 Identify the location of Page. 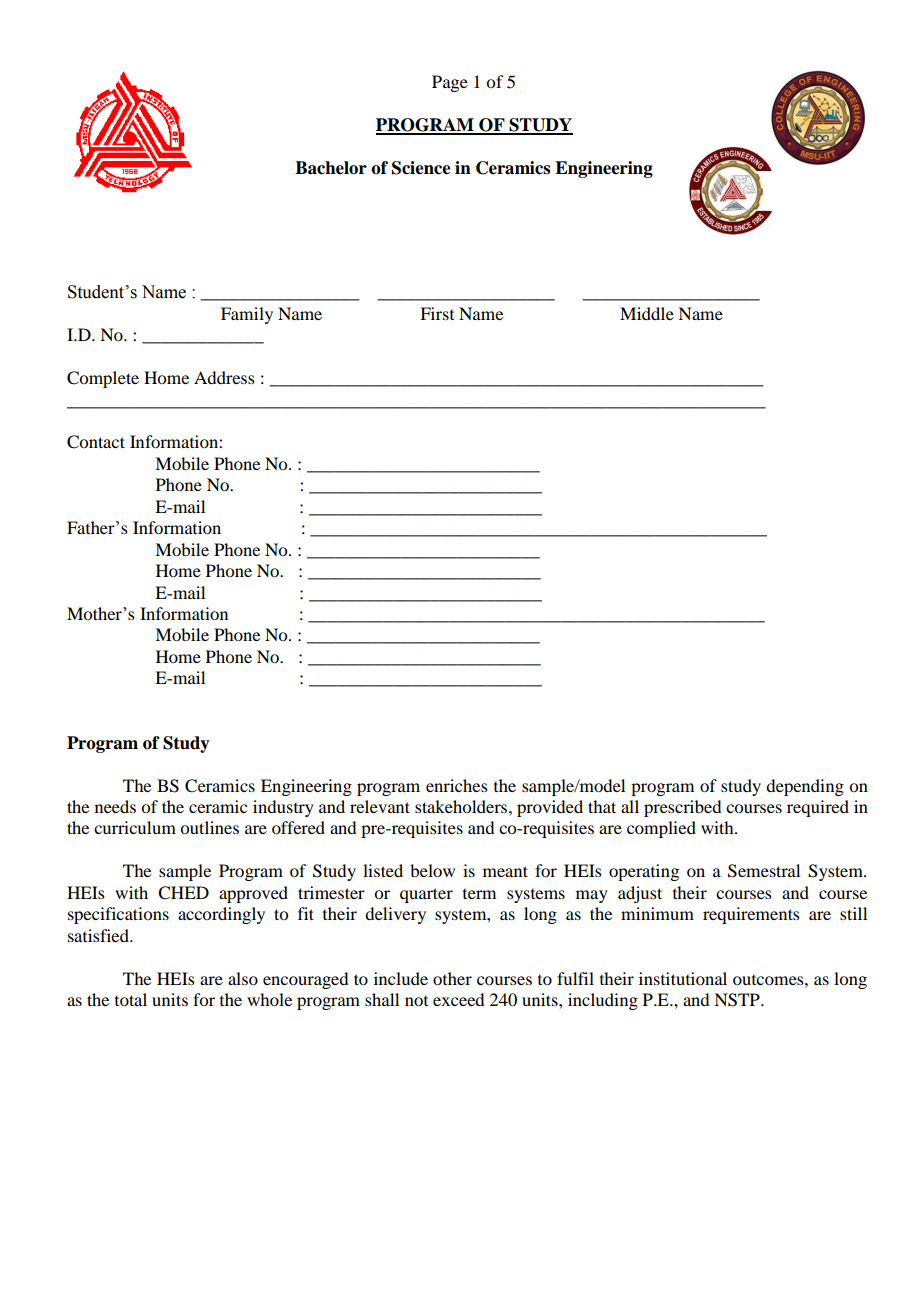
(450, 83).
